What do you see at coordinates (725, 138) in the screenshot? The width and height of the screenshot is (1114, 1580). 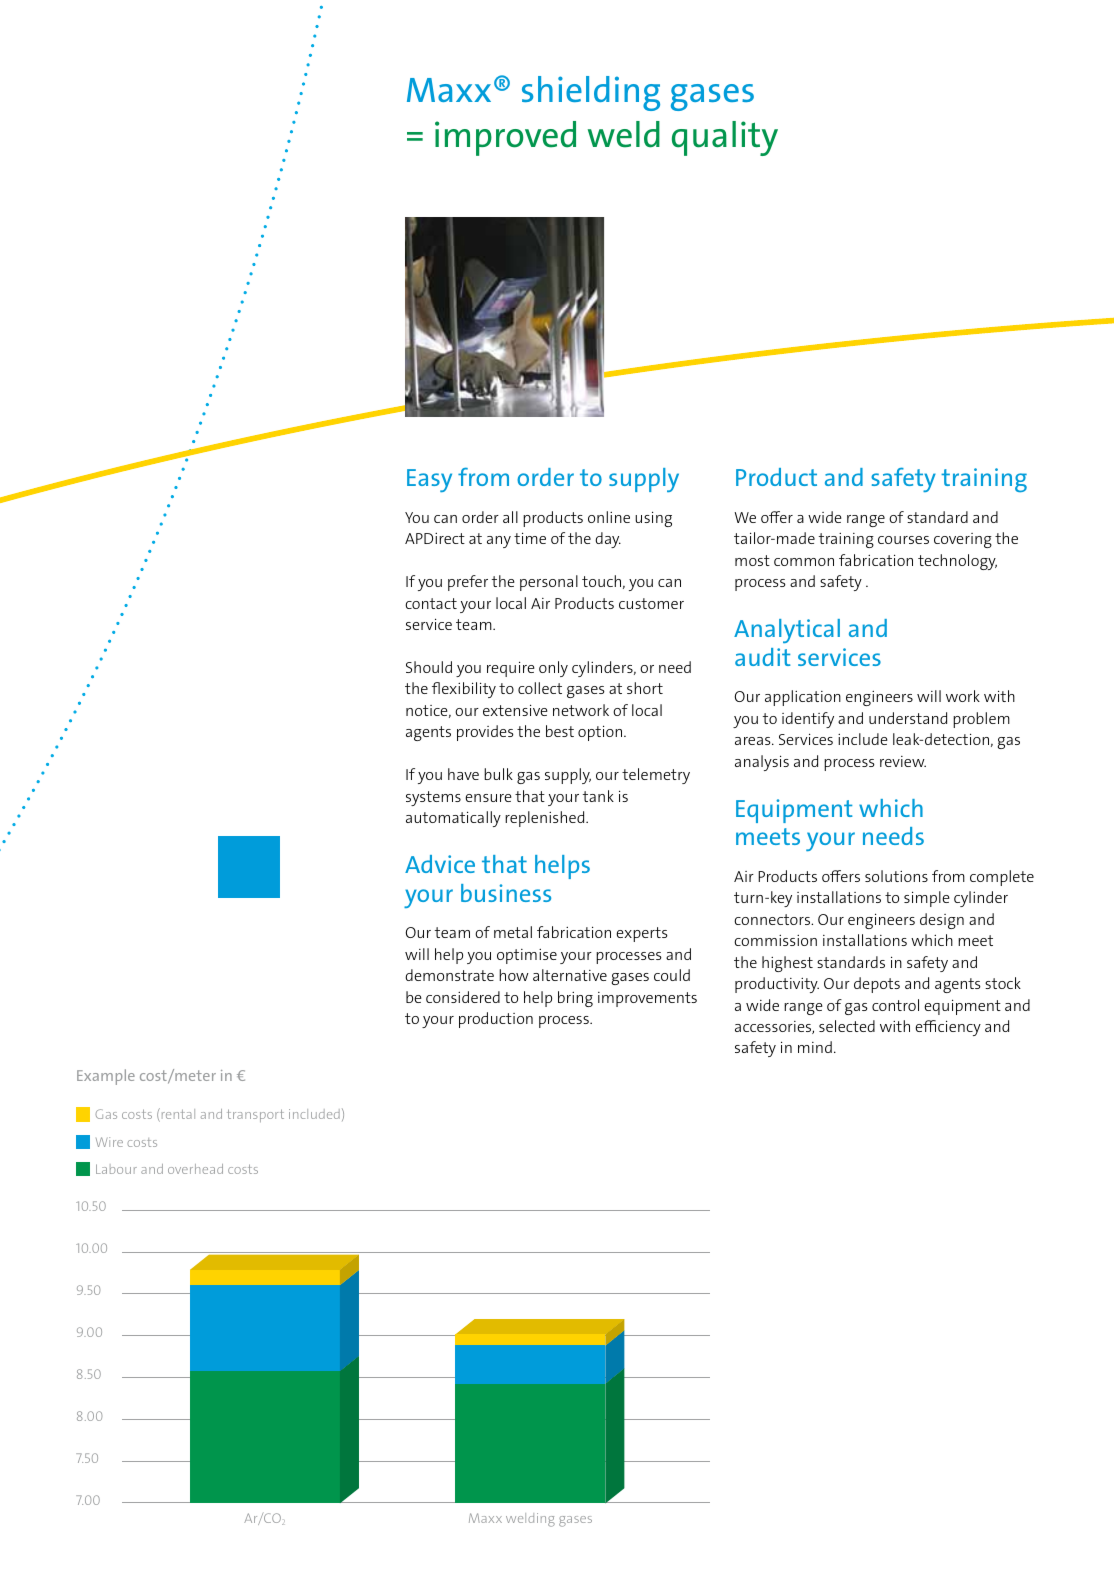 I see `quality` at bounding box center [725, 138].
